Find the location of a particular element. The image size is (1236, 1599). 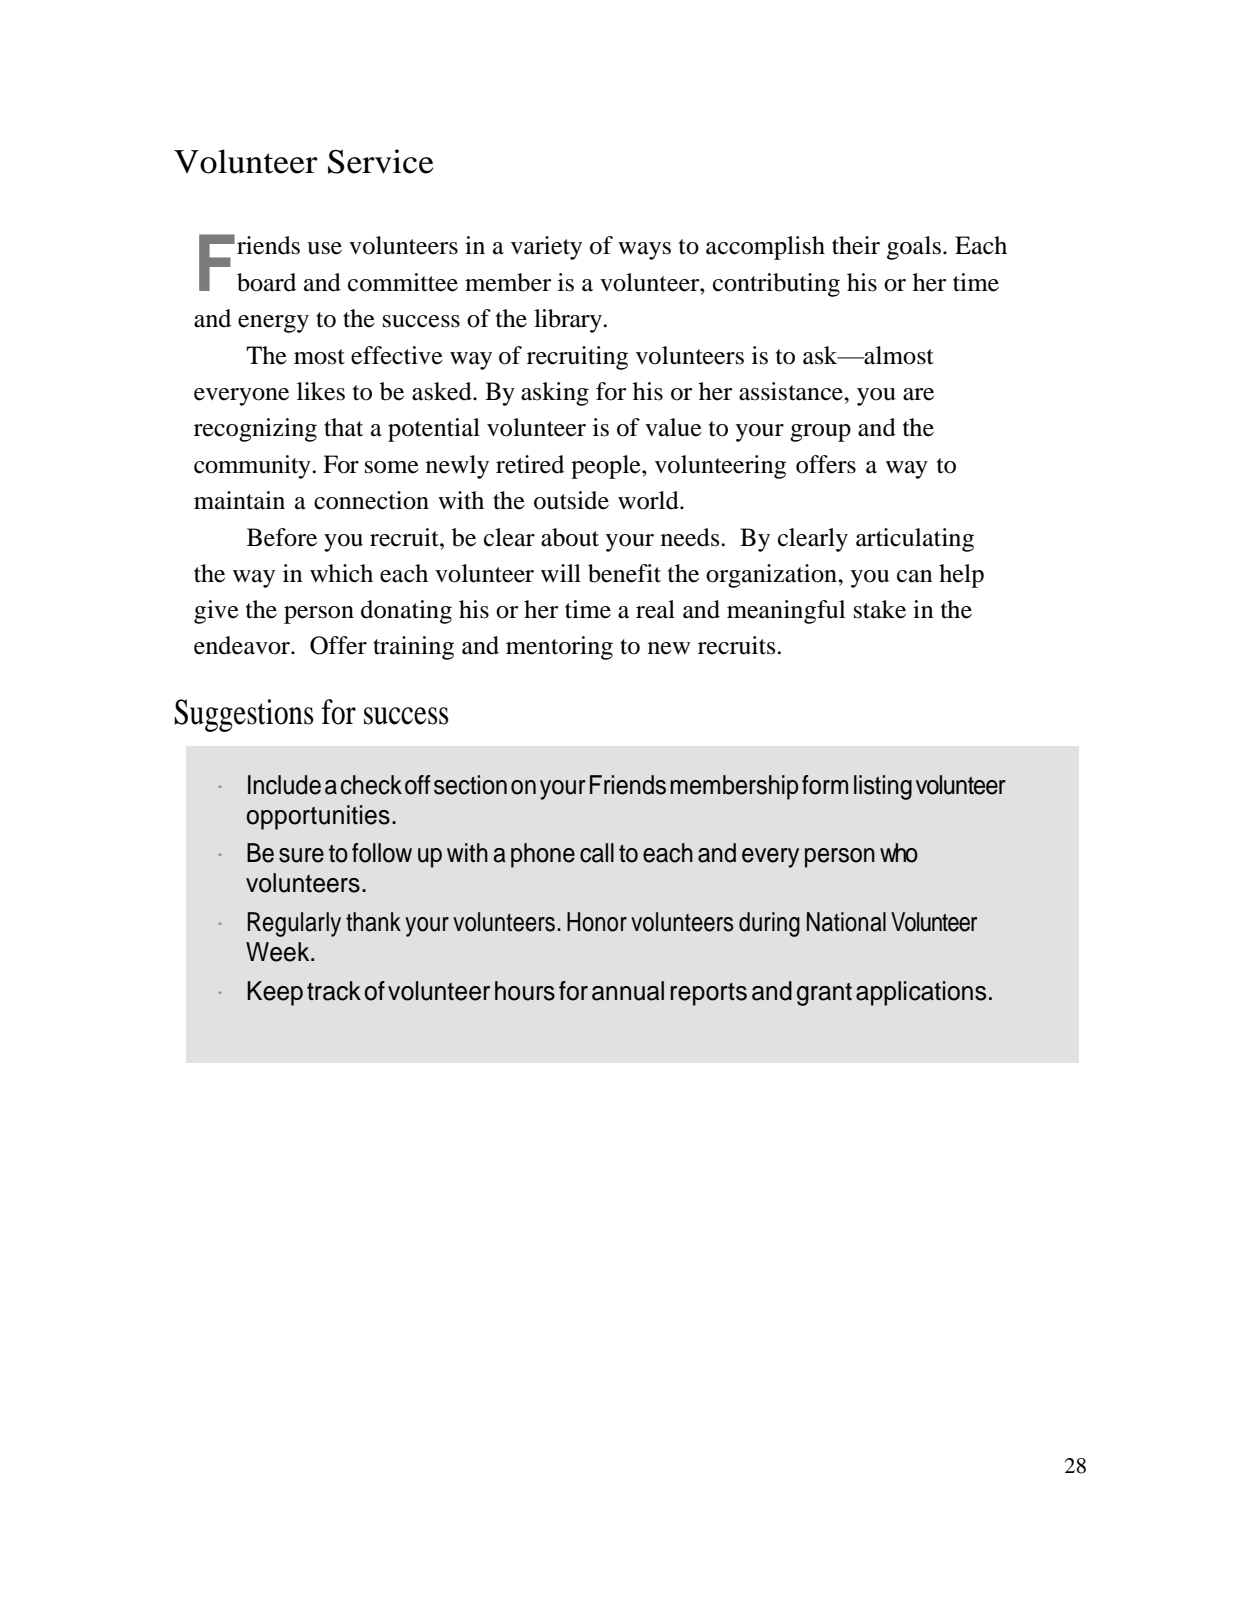

can is located at coordinates (914, 576).
